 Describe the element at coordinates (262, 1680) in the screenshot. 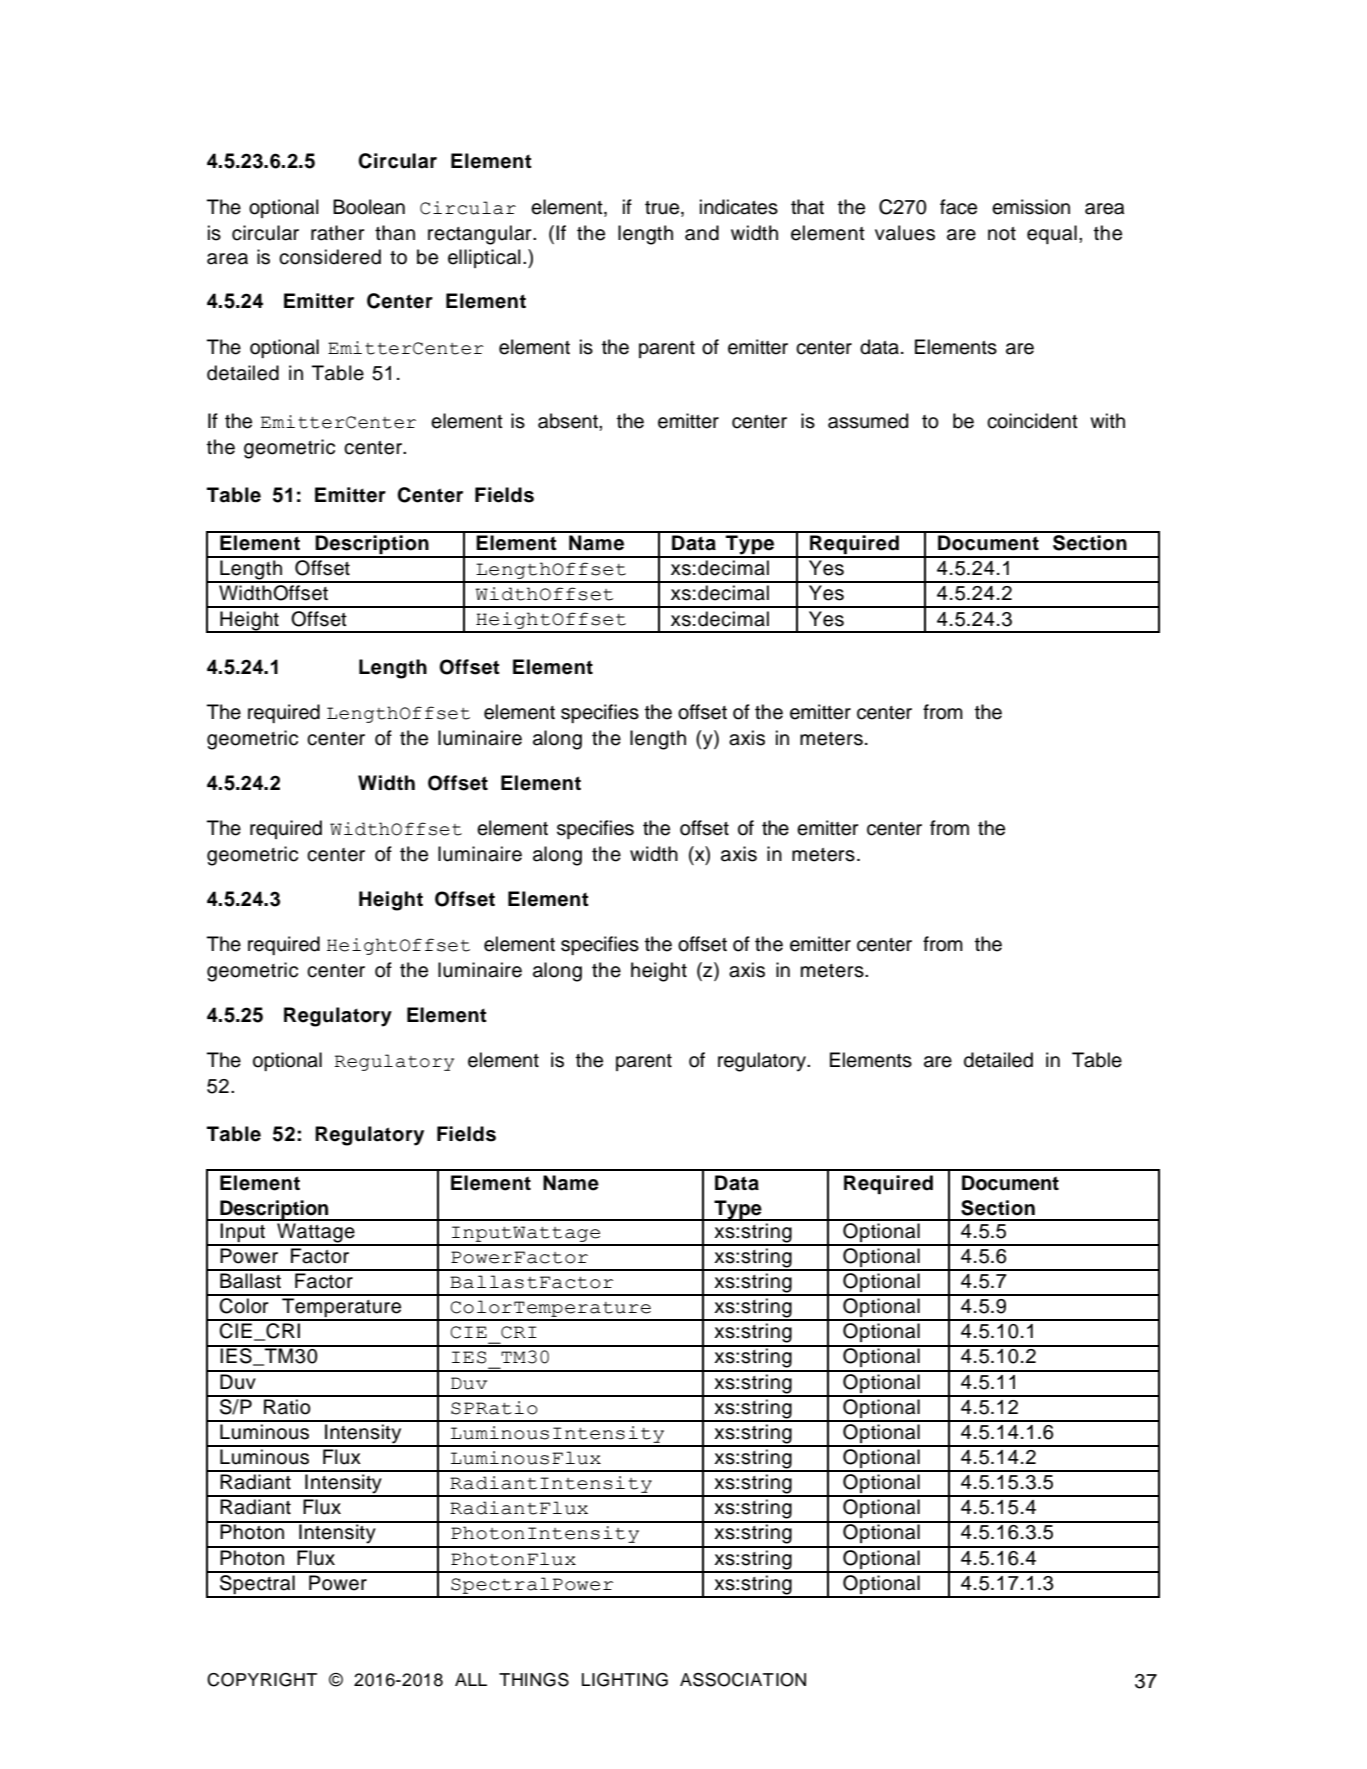

I see `COPYRIGHT` at that location.
